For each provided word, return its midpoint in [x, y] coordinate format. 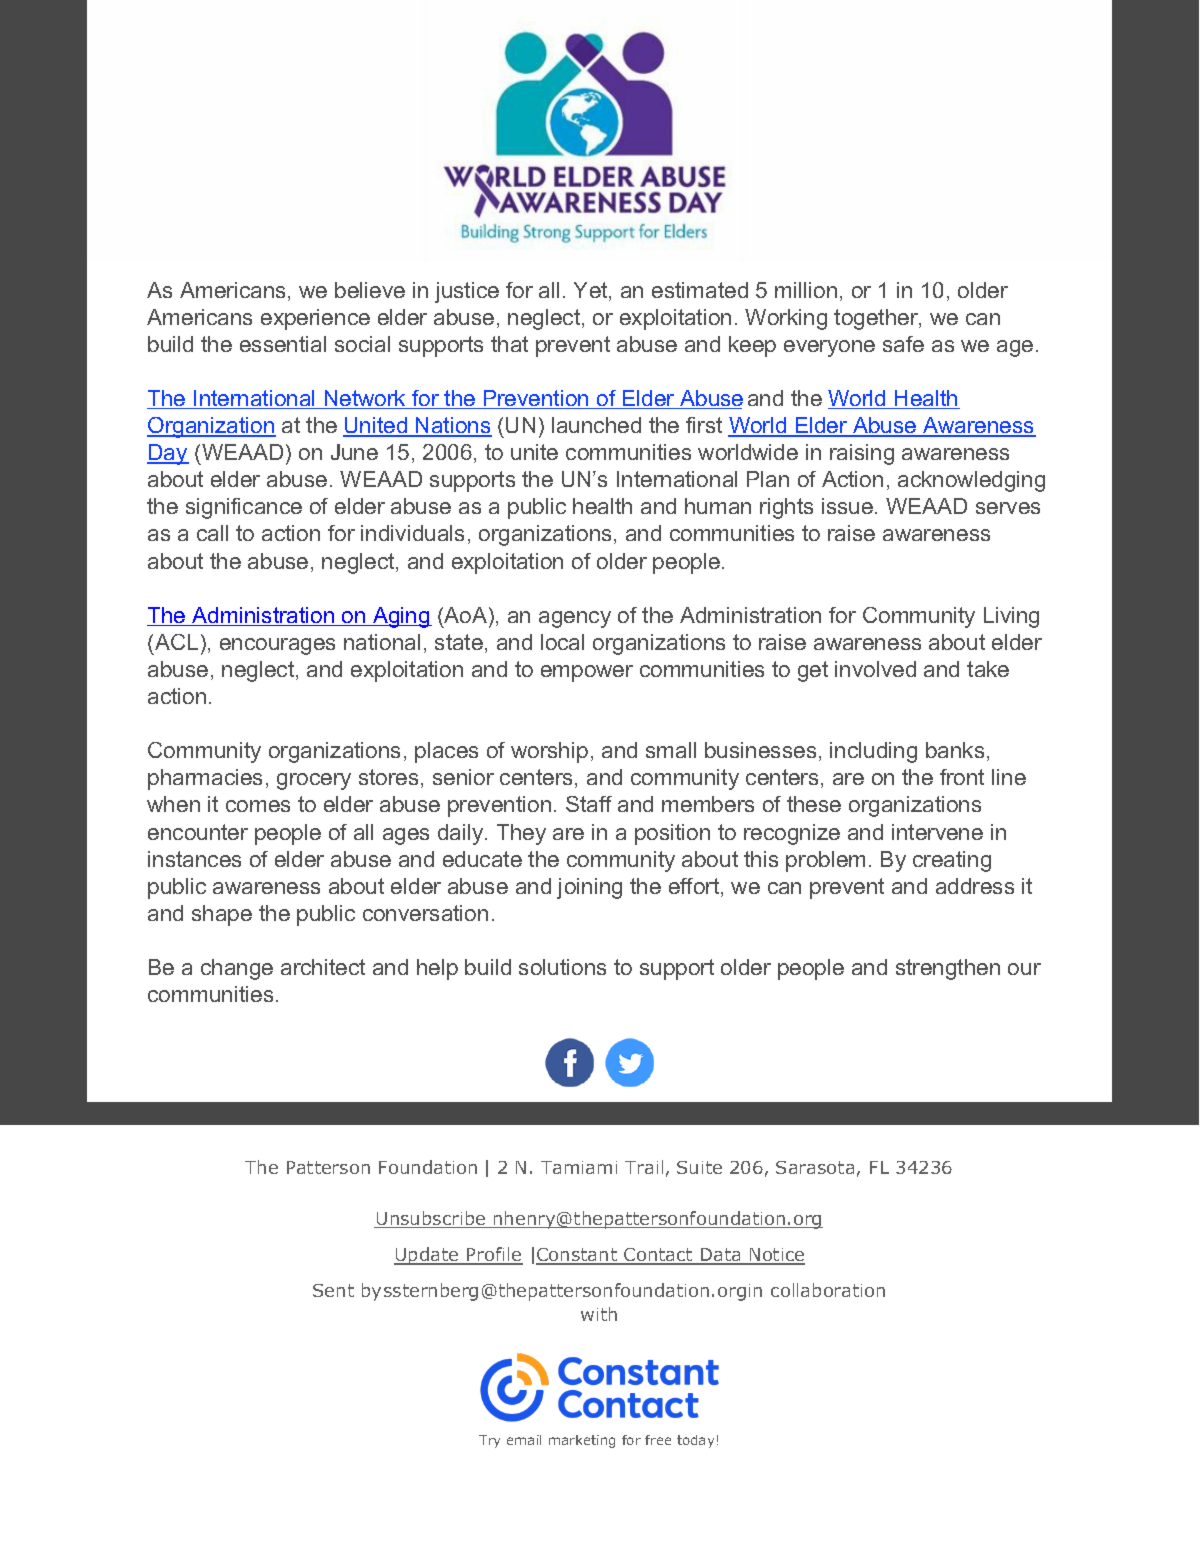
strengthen [948, 969]
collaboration [828, 1290]
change [237, 969]
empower [587, 673]
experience [315, 319]
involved [875, 669]
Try [489, 1441]
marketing [582, 1441]
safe [903, 344]
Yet [592, 291]
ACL [176, 642]
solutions [562, 967]
